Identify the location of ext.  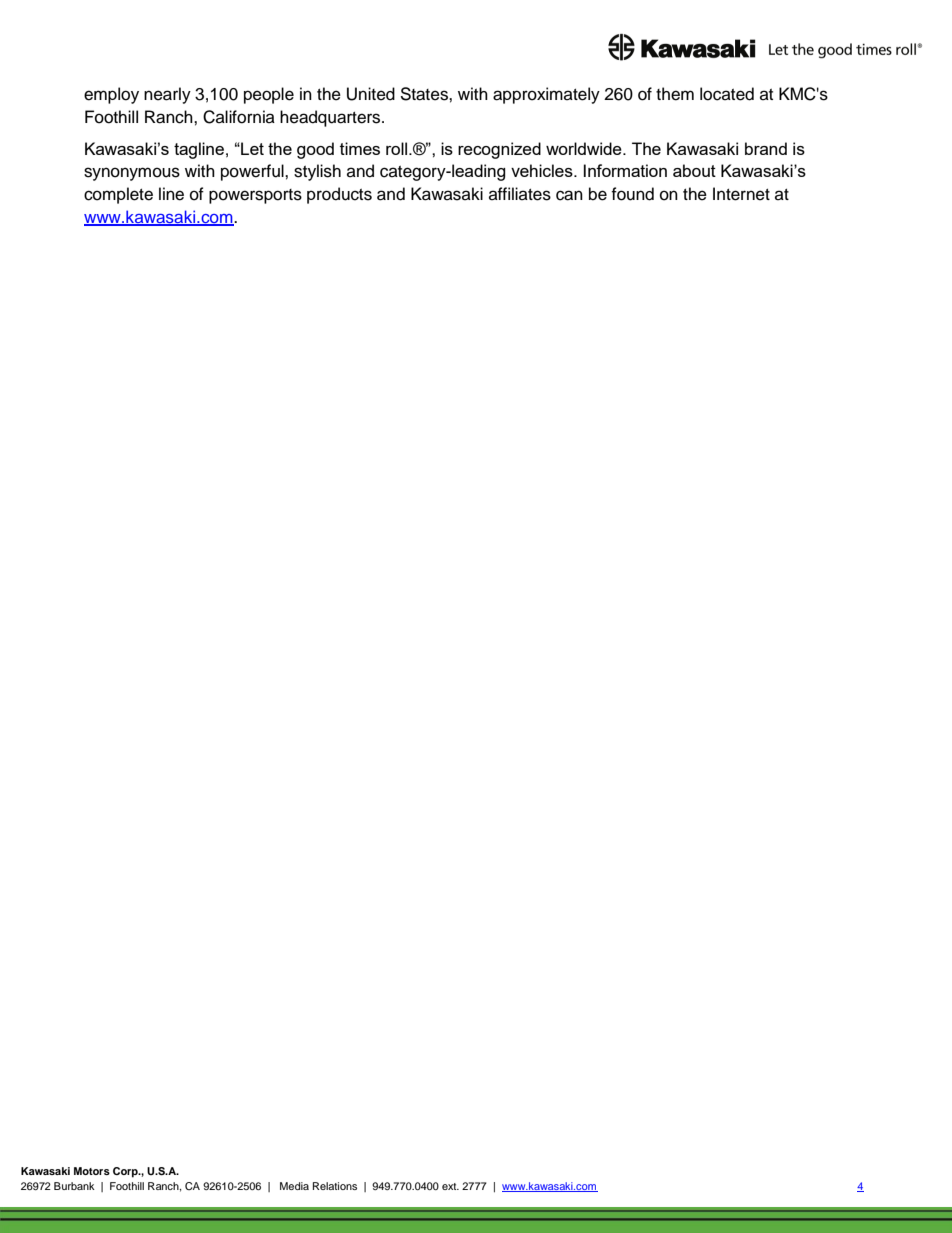
(450, 1186).
